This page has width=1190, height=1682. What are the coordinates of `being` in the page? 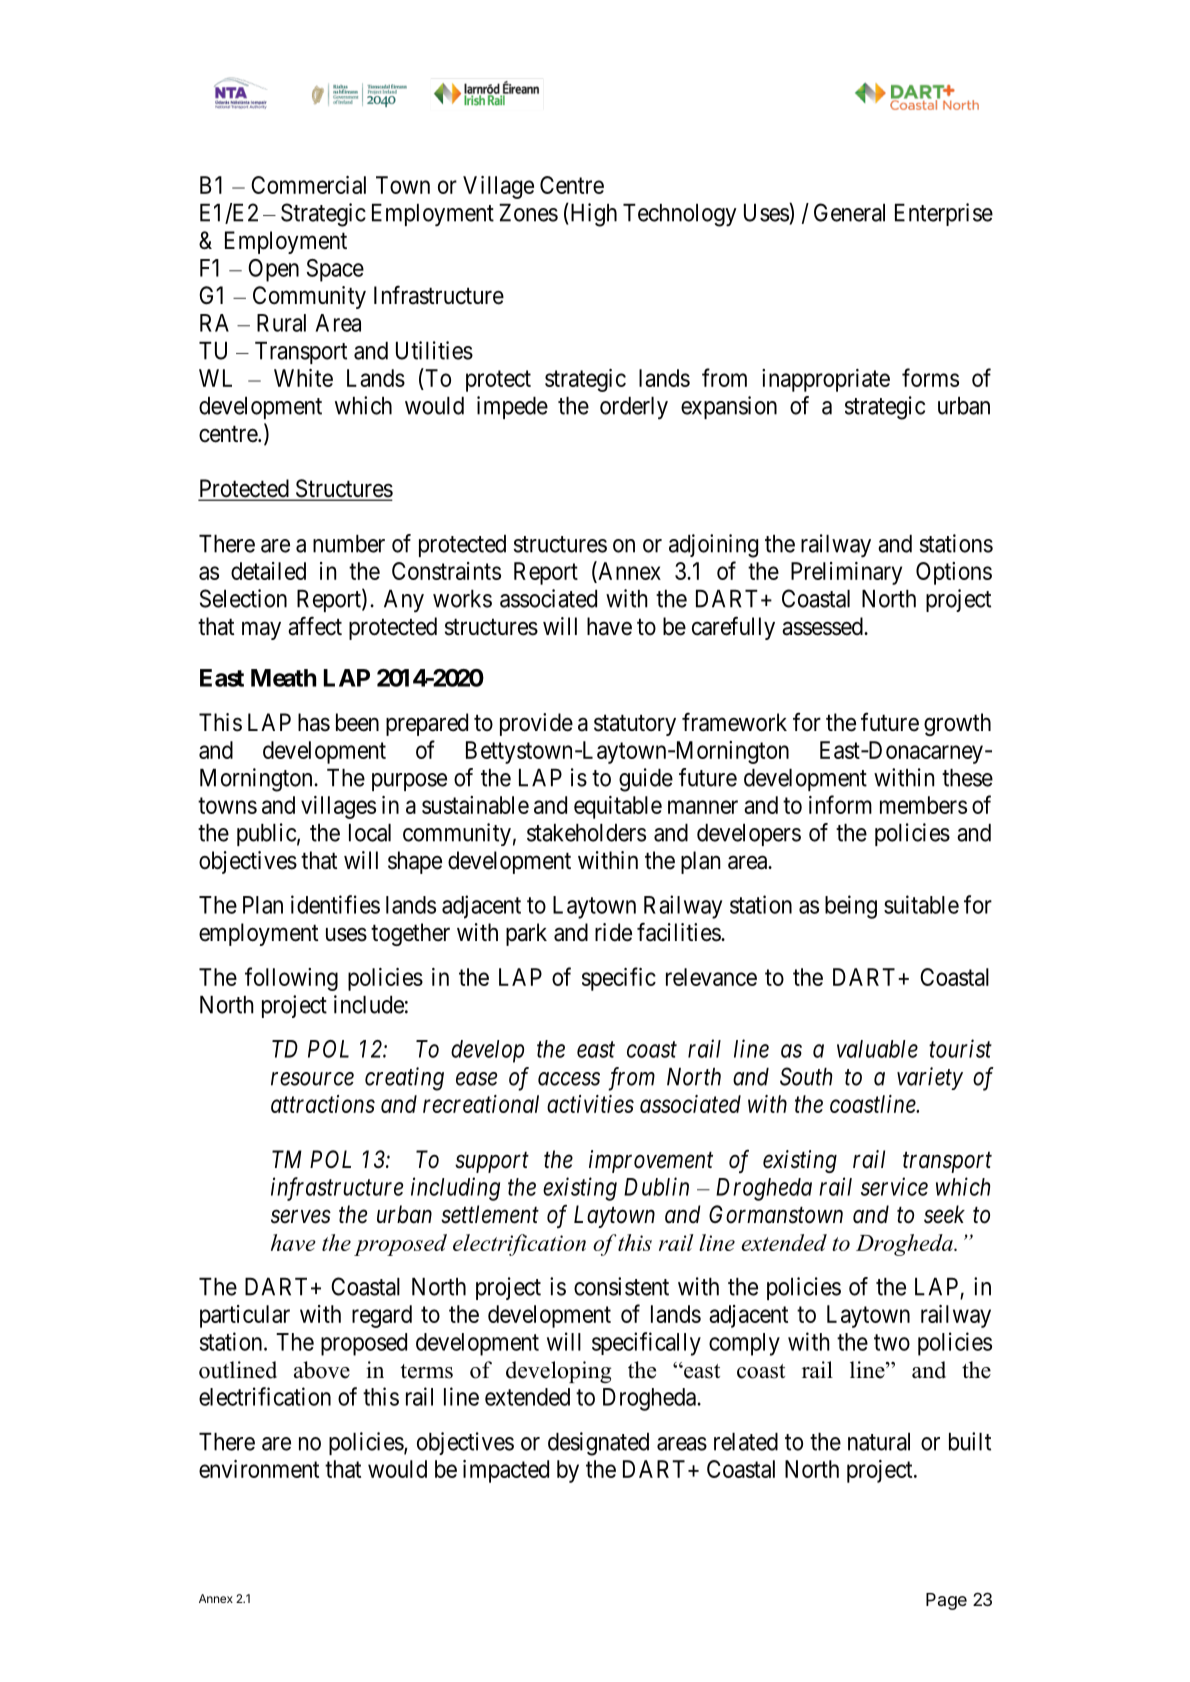 It's located at (851, 907).
